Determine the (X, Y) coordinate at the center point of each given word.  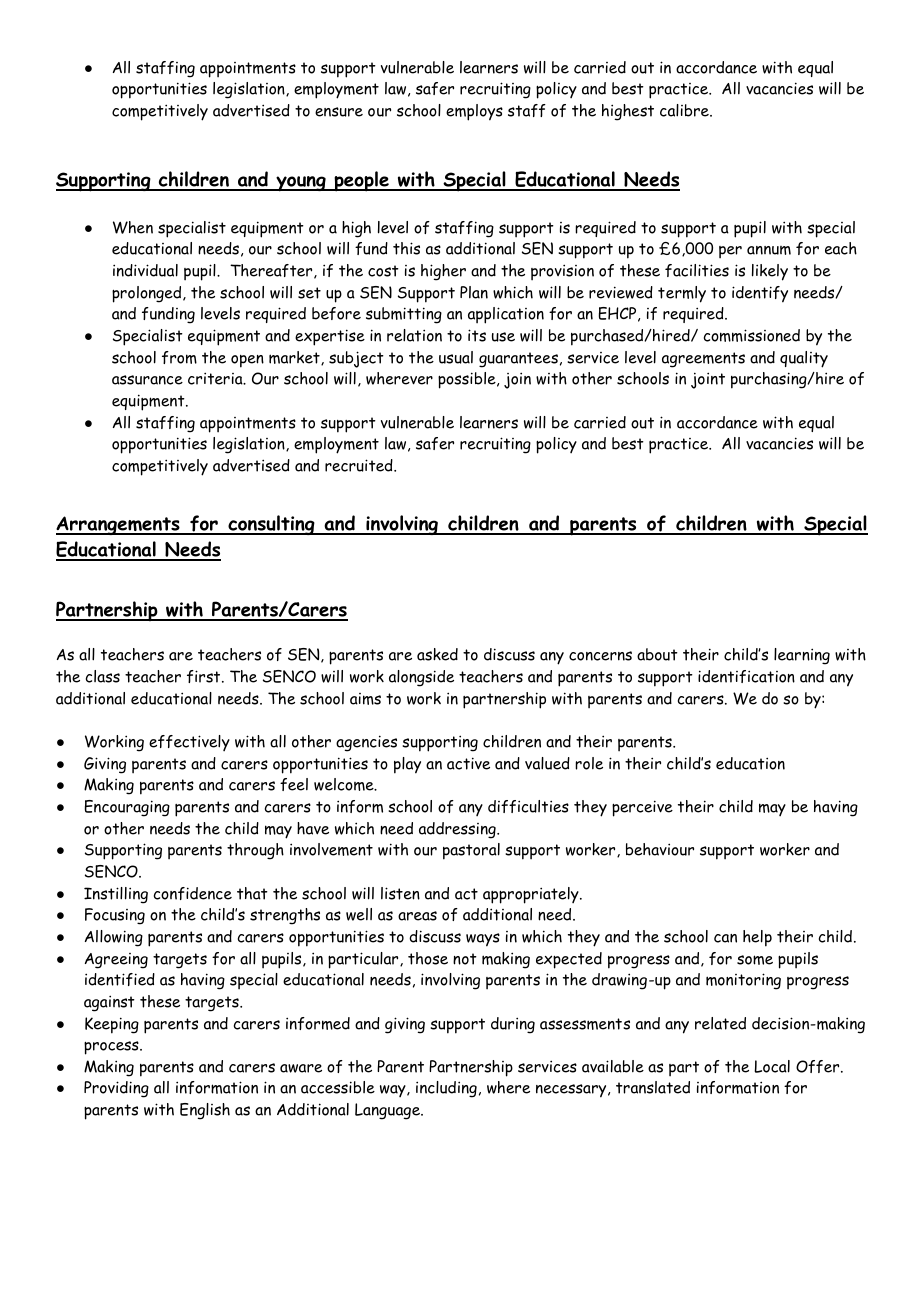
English (205, 1111)
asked (437, 654)
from (179, 357)
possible (468, 380)
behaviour (660, 849)
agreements (703, 360)
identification (746, 676)
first (205, 676)
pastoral (471, 851)
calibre (685, 110)
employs (474, 112)
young (301, 184)
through (255, 851)
